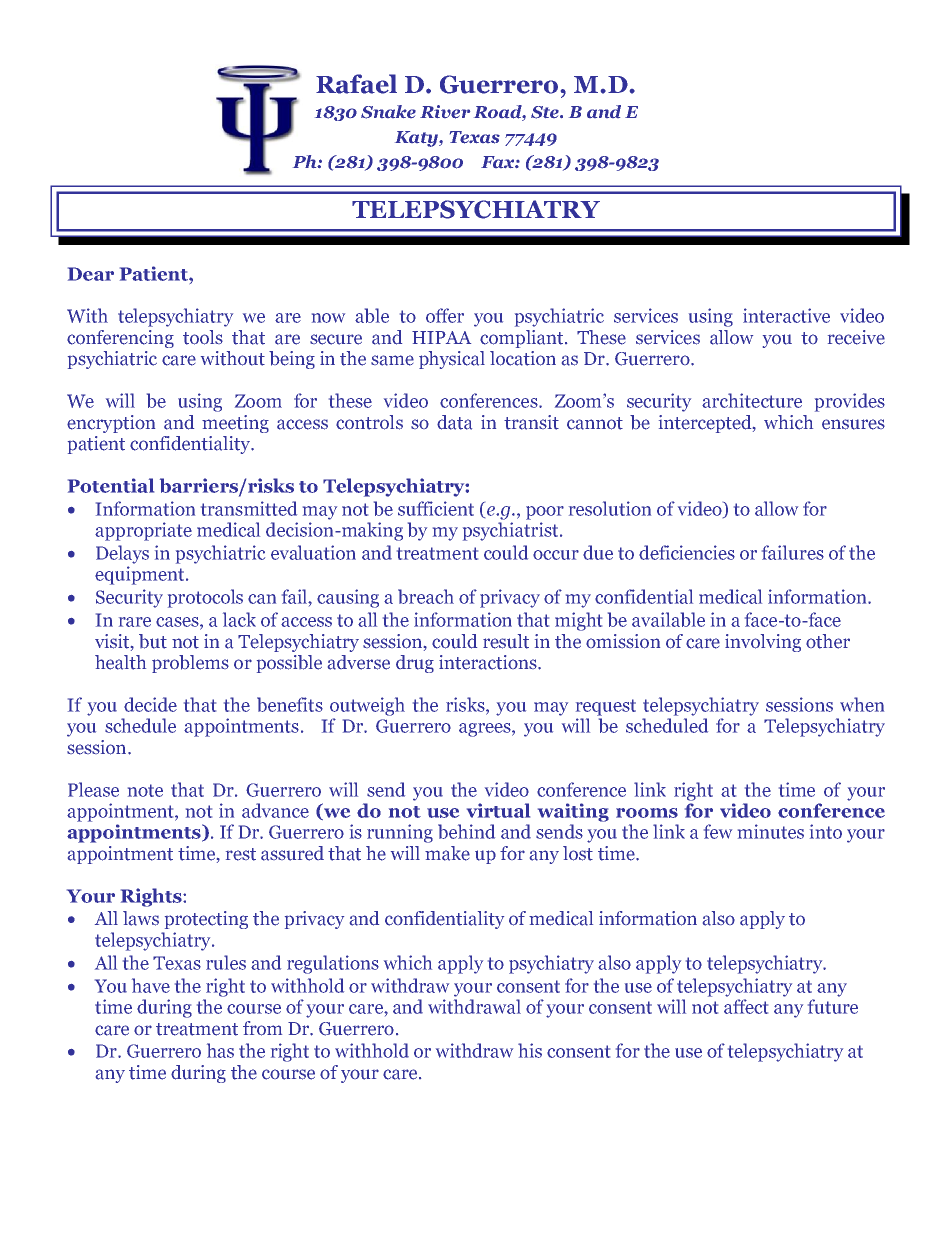  I want to click on meeting, so click(235, 424).
